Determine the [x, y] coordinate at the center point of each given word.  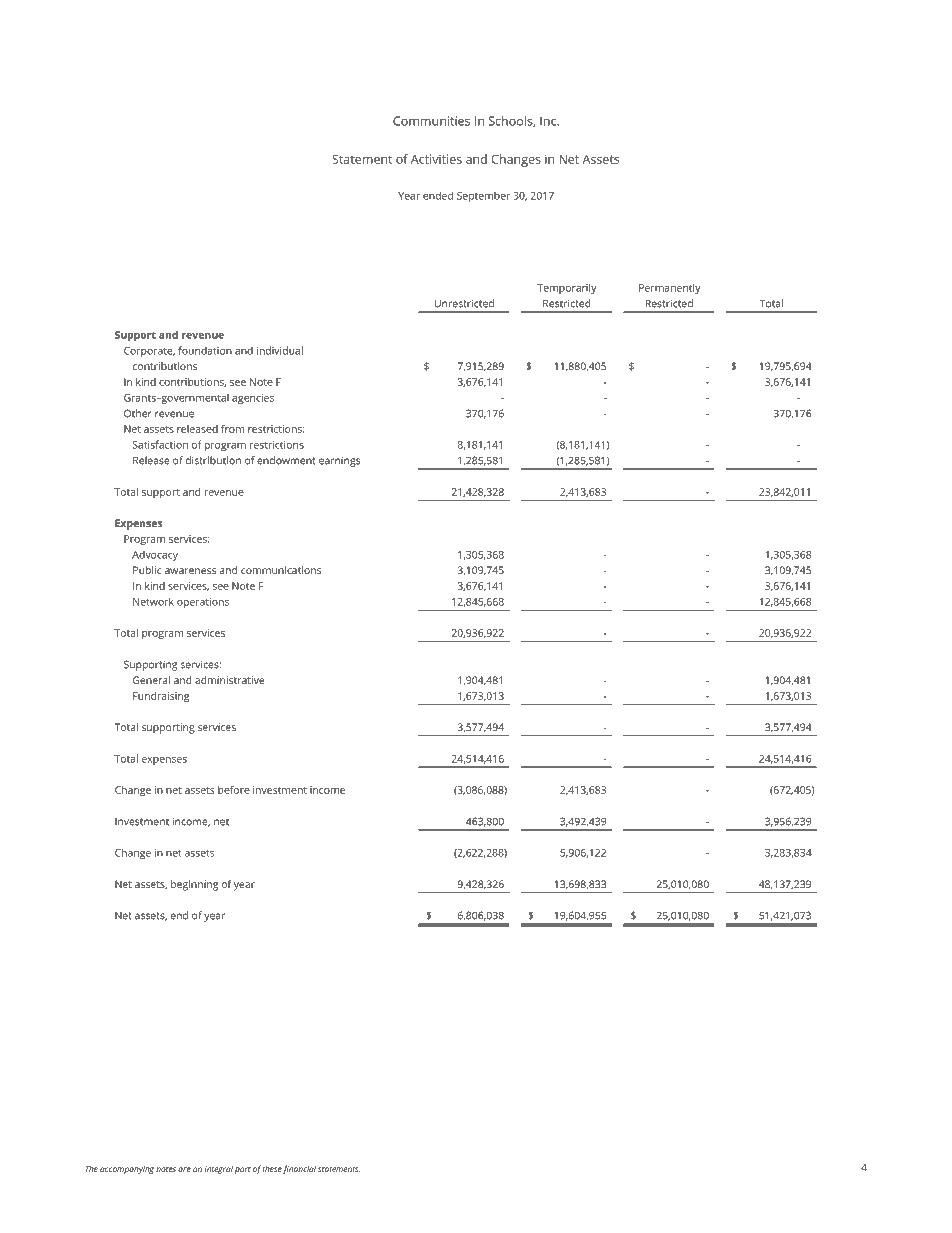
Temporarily [567, 289]
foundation [205, 350]
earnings [339, 462]
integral [219, 1169]
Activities [436, 159]
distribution [213, 460]
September [483, 197]
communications [281, 570]
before [234, 789]
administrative [230, 680]
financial [299, 1169]
